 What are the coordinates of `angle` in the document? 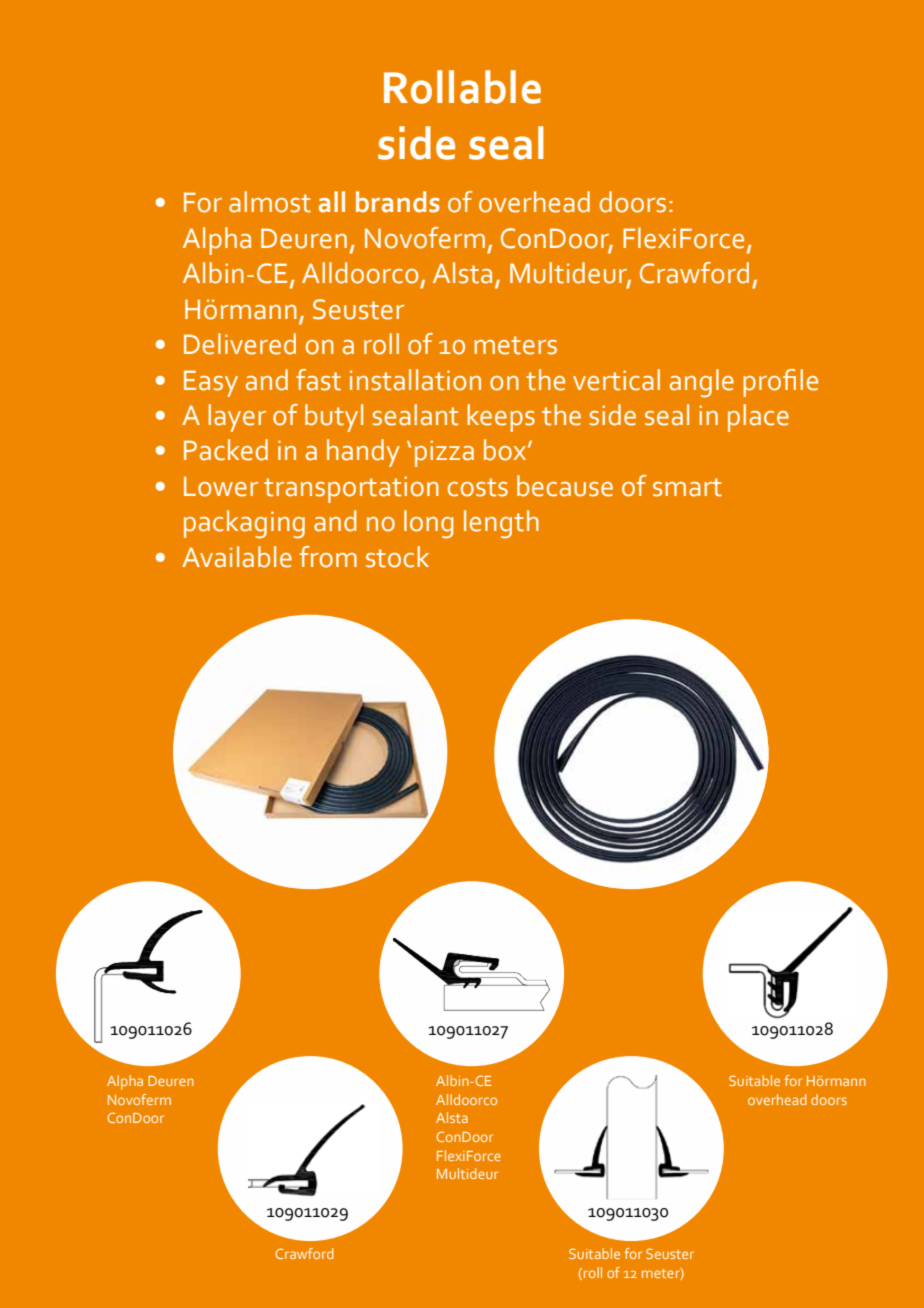 It's located at (702, 383).
